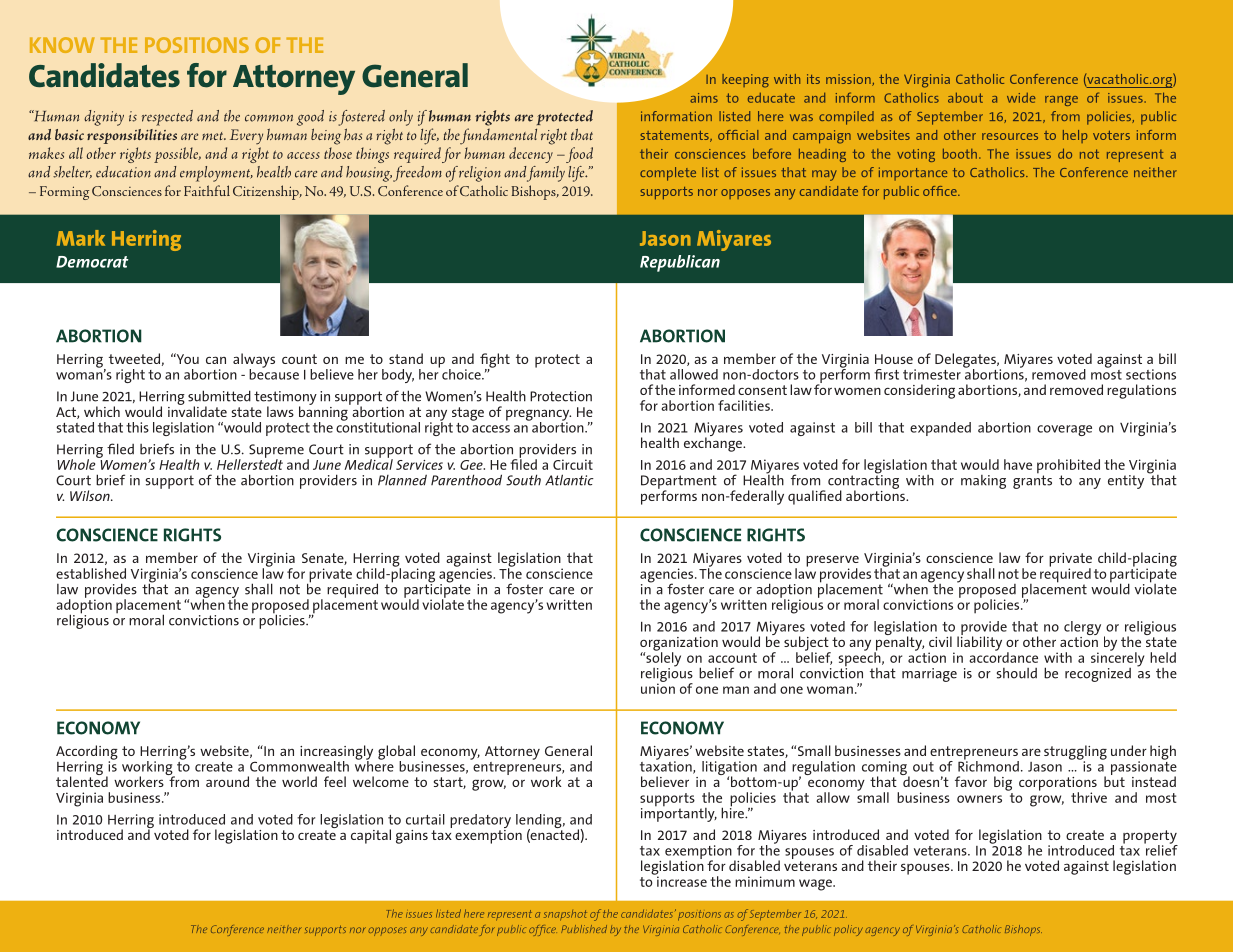 The image size is (1233, 952). Describe the element at coordinates (565, 915) in the screenshot. I see `snapshot` at that location.
